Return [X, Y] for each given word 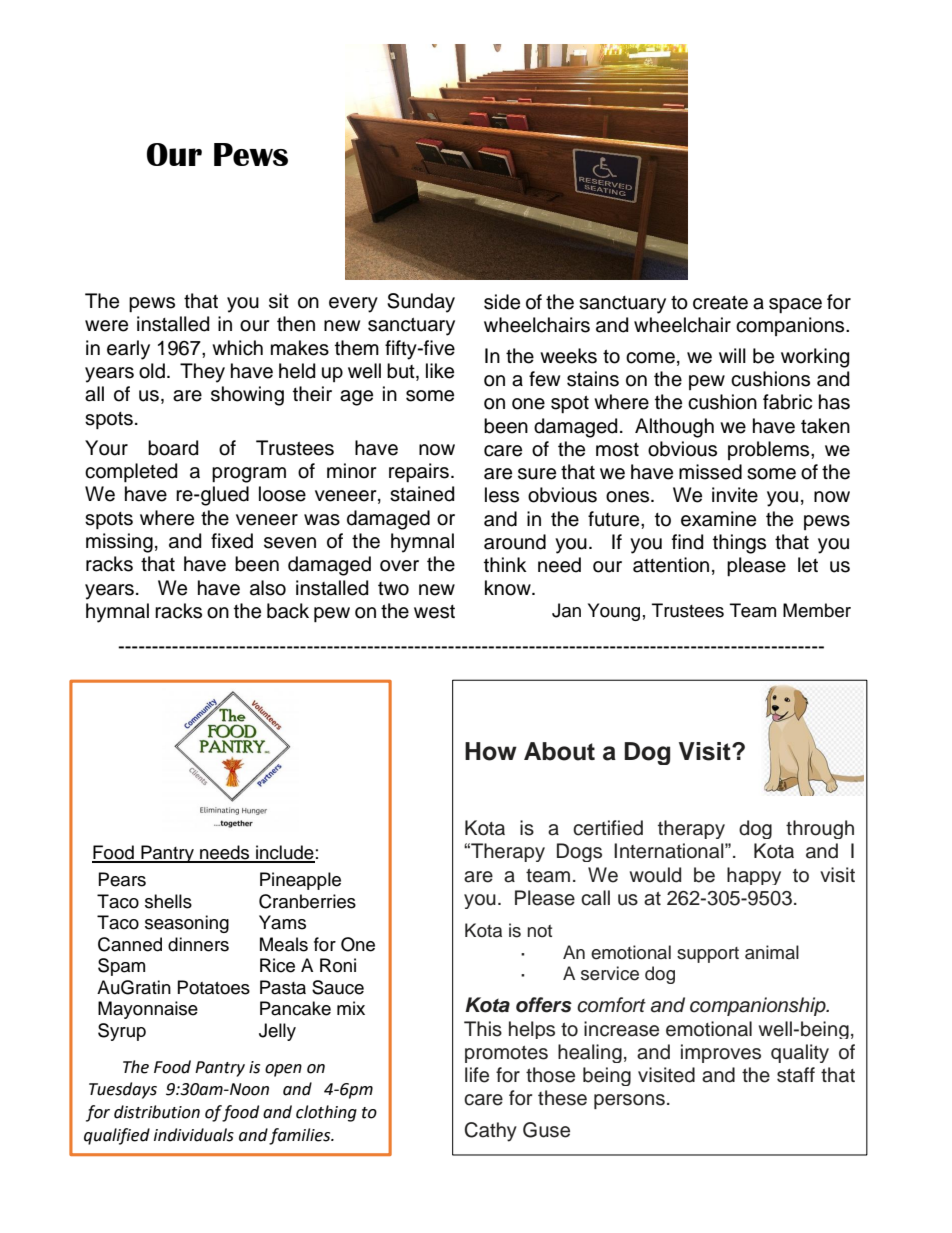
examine [718, 519]
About [559, 751]
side [502, 302]
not [539, 931]
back [288, 611]
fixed [232, 541]
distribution [157, 1112]
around [515, 542]
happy [754, 876]
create [720, 303]
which [237, 348]
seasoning [187, 924]
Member [817, 610]
